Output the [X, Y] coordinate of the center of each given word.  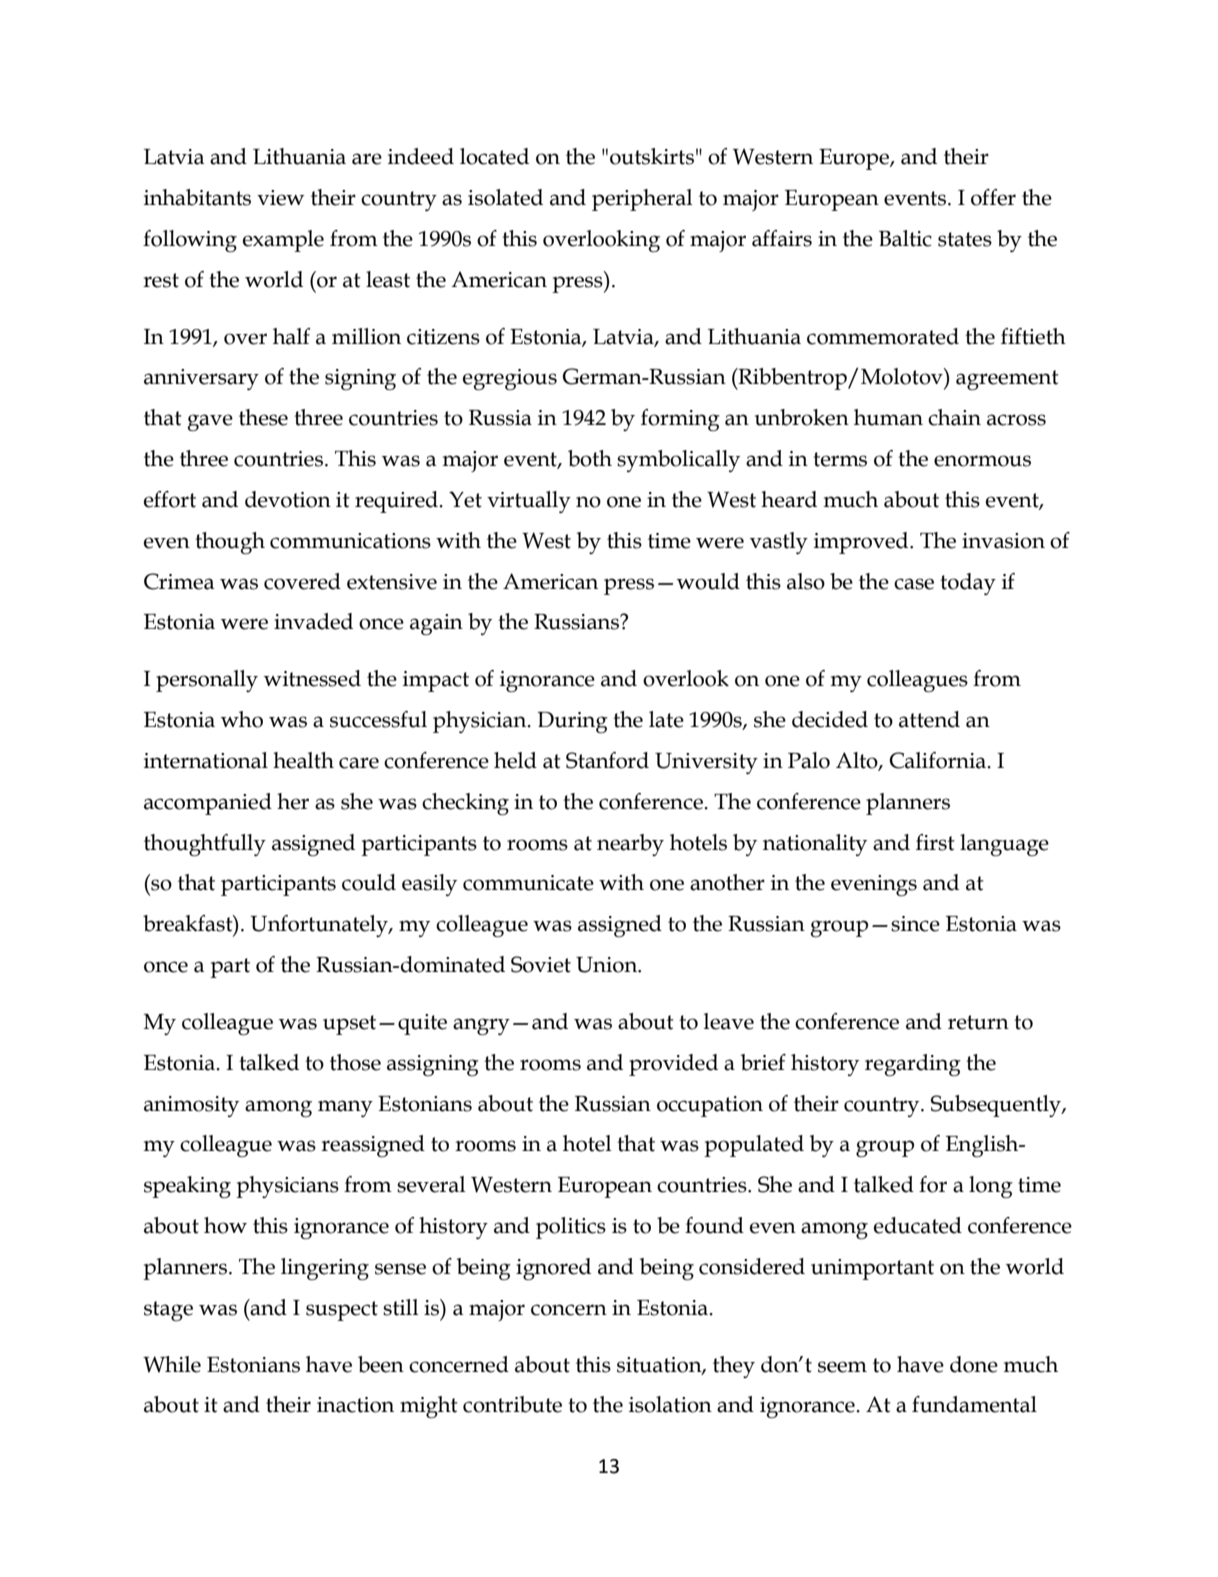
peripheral [642, 200]
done [974, 1364]
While [172, 1364]
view [280, 198]
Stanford [607, 760]
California [938, 760]
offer [993, 197]
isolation [670, 1404]
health [303, 760]
